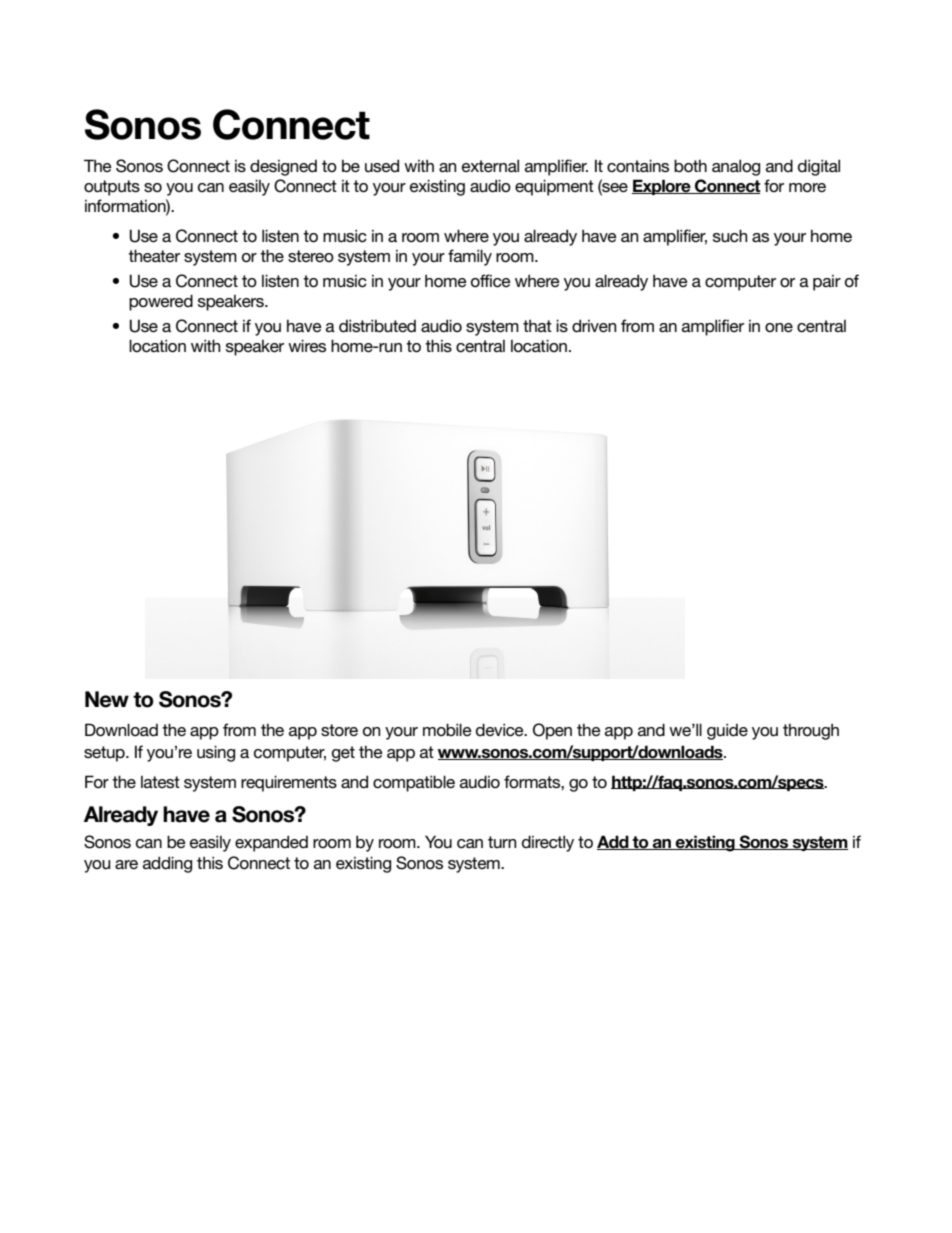  I want to click on one, so click(779, 327).
